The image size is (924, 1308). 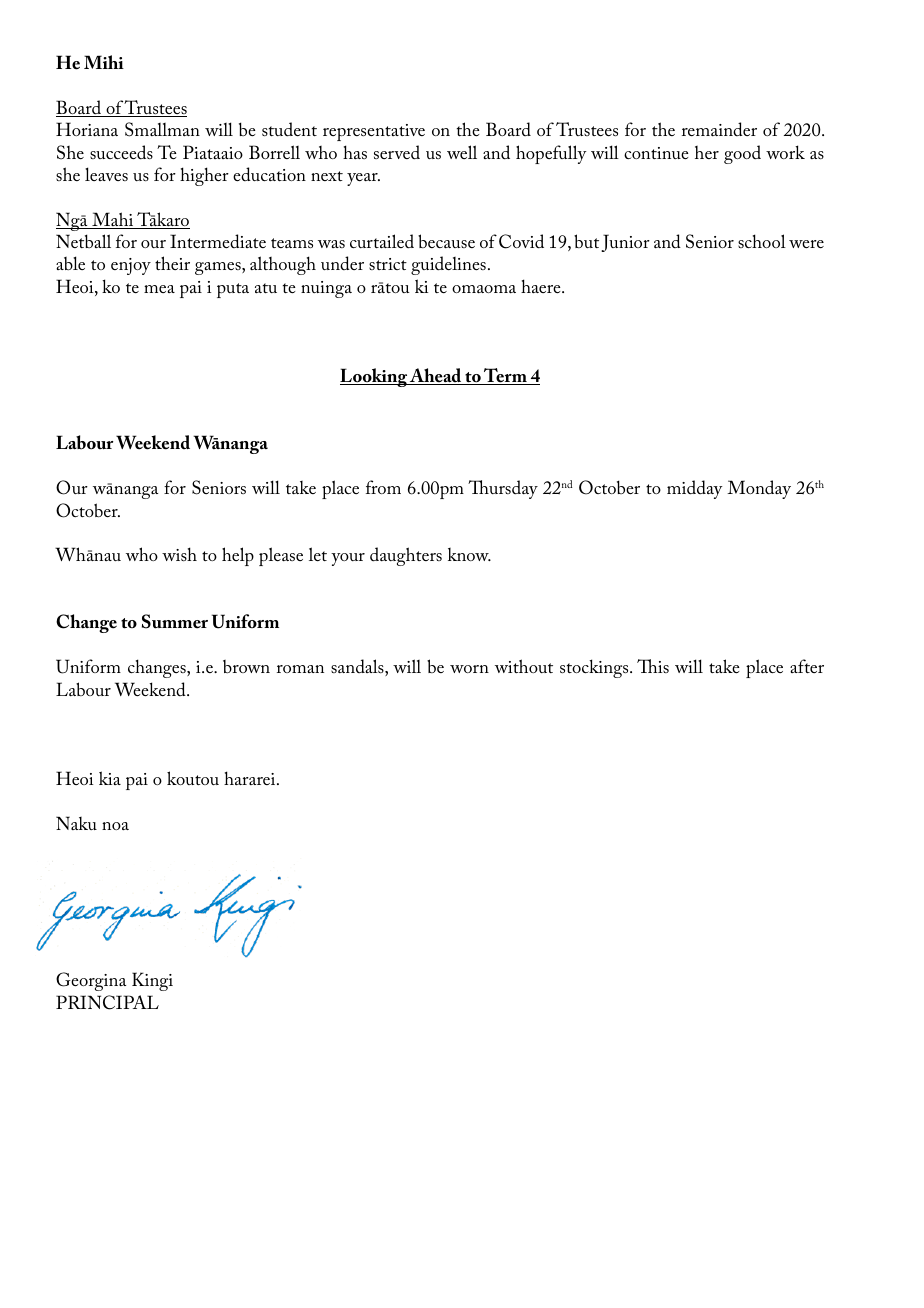 What do you see at coordinates (524, 666) in the image?
I see `without` at bounding box center [524, 666].
